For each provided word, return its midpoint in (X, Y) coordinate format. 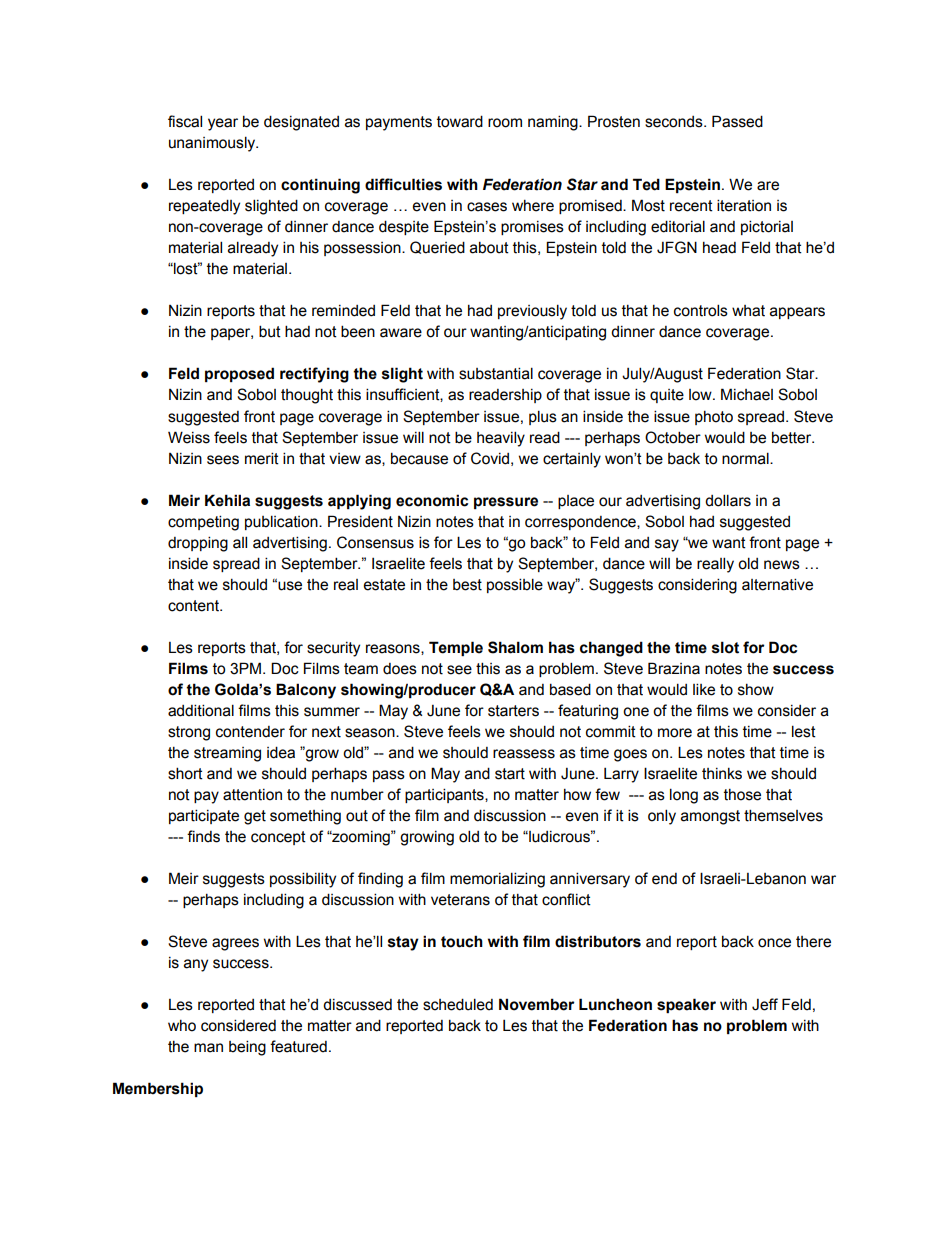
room (505, 123)
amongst (710, 817)
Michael (747, 394)
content (194, 606)
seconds (675, 122)
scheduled (458, 1004)
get (255, 817)
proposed (239, 374)
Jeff (765, 1004)
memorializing (497, 880)
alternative (777, 584)
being (247, 1048)
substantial (496, 373)
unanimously (213, 144)
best (467, 585)
